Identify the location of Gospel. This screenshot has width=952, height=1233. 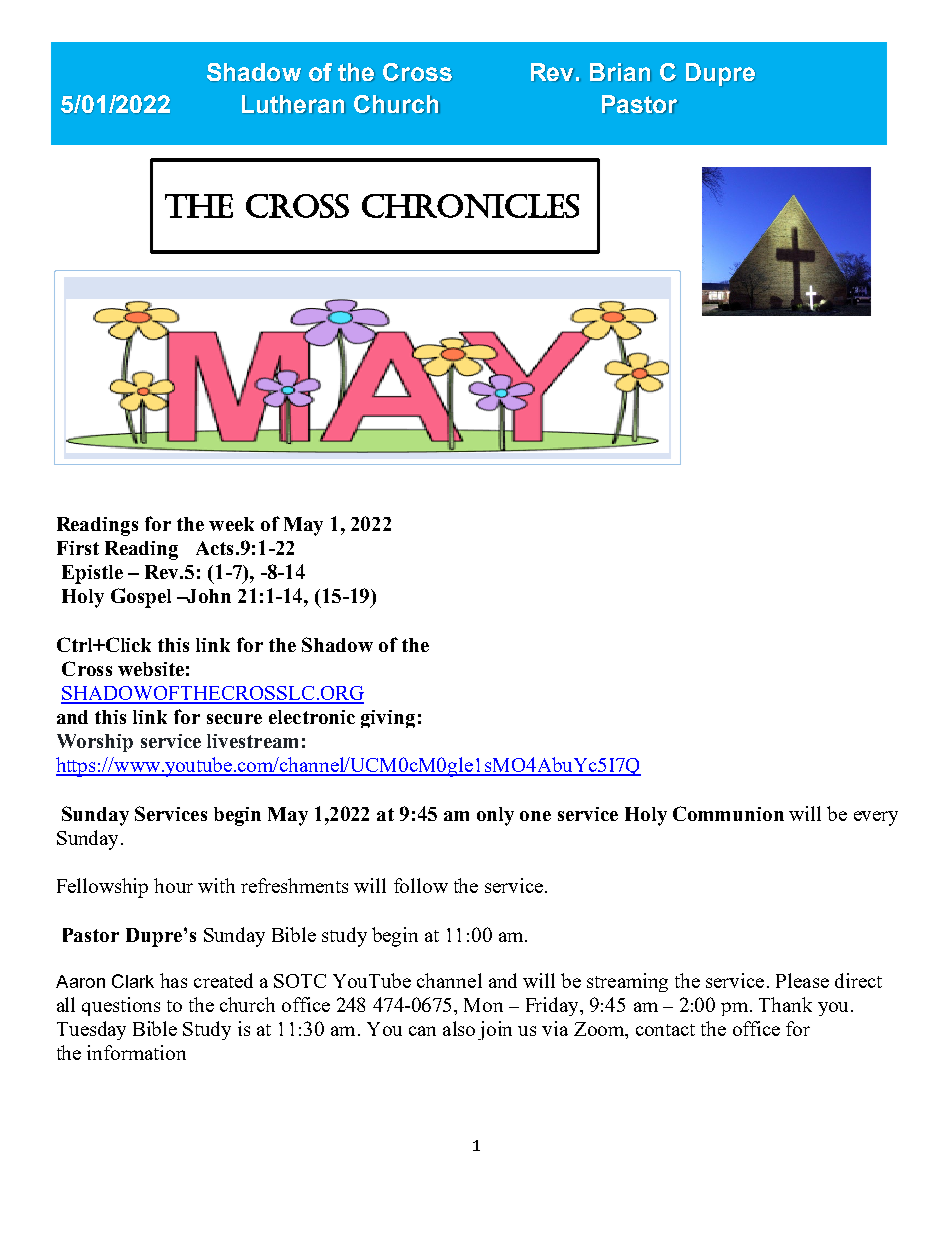
(141, 598).
